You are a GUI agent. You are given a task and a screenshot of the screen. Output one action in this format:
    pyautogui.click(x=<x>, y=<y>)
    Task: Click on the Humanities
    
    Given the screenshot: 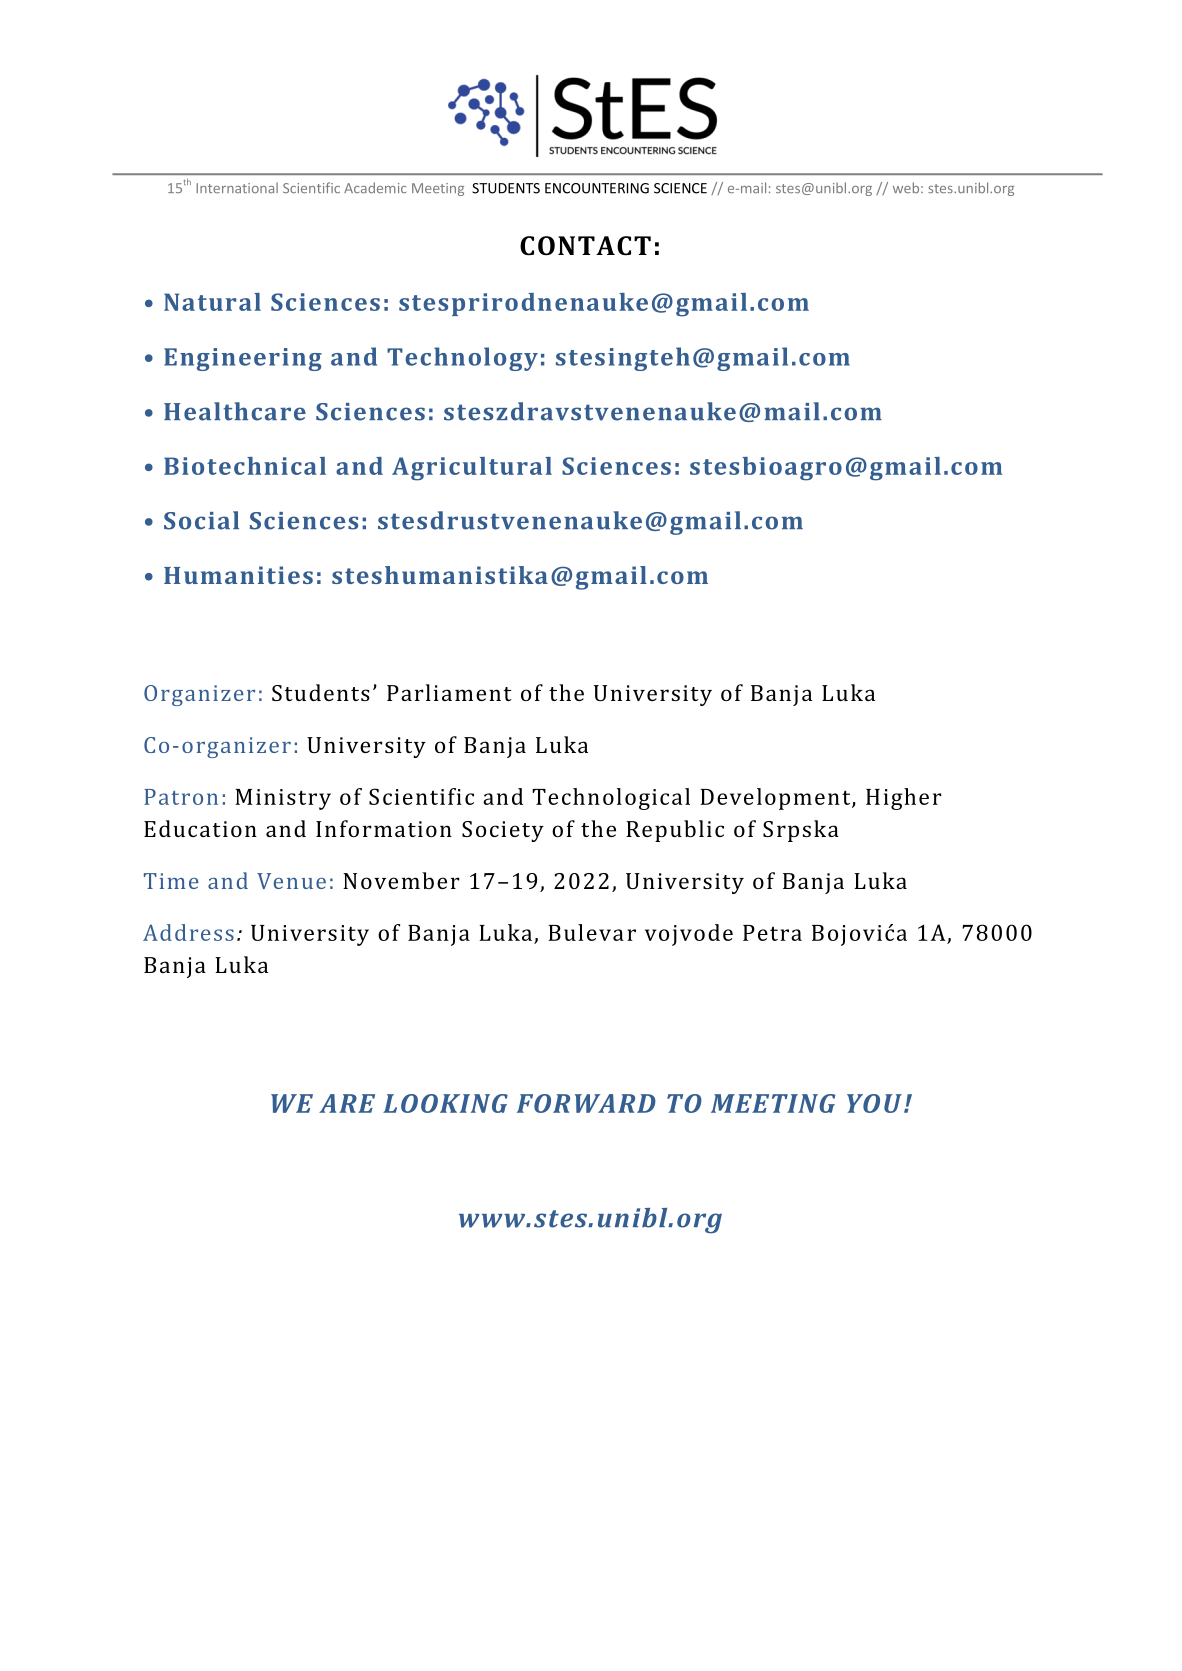 What is the action you would take?
    pyautogui.click(x=238, y=575)
